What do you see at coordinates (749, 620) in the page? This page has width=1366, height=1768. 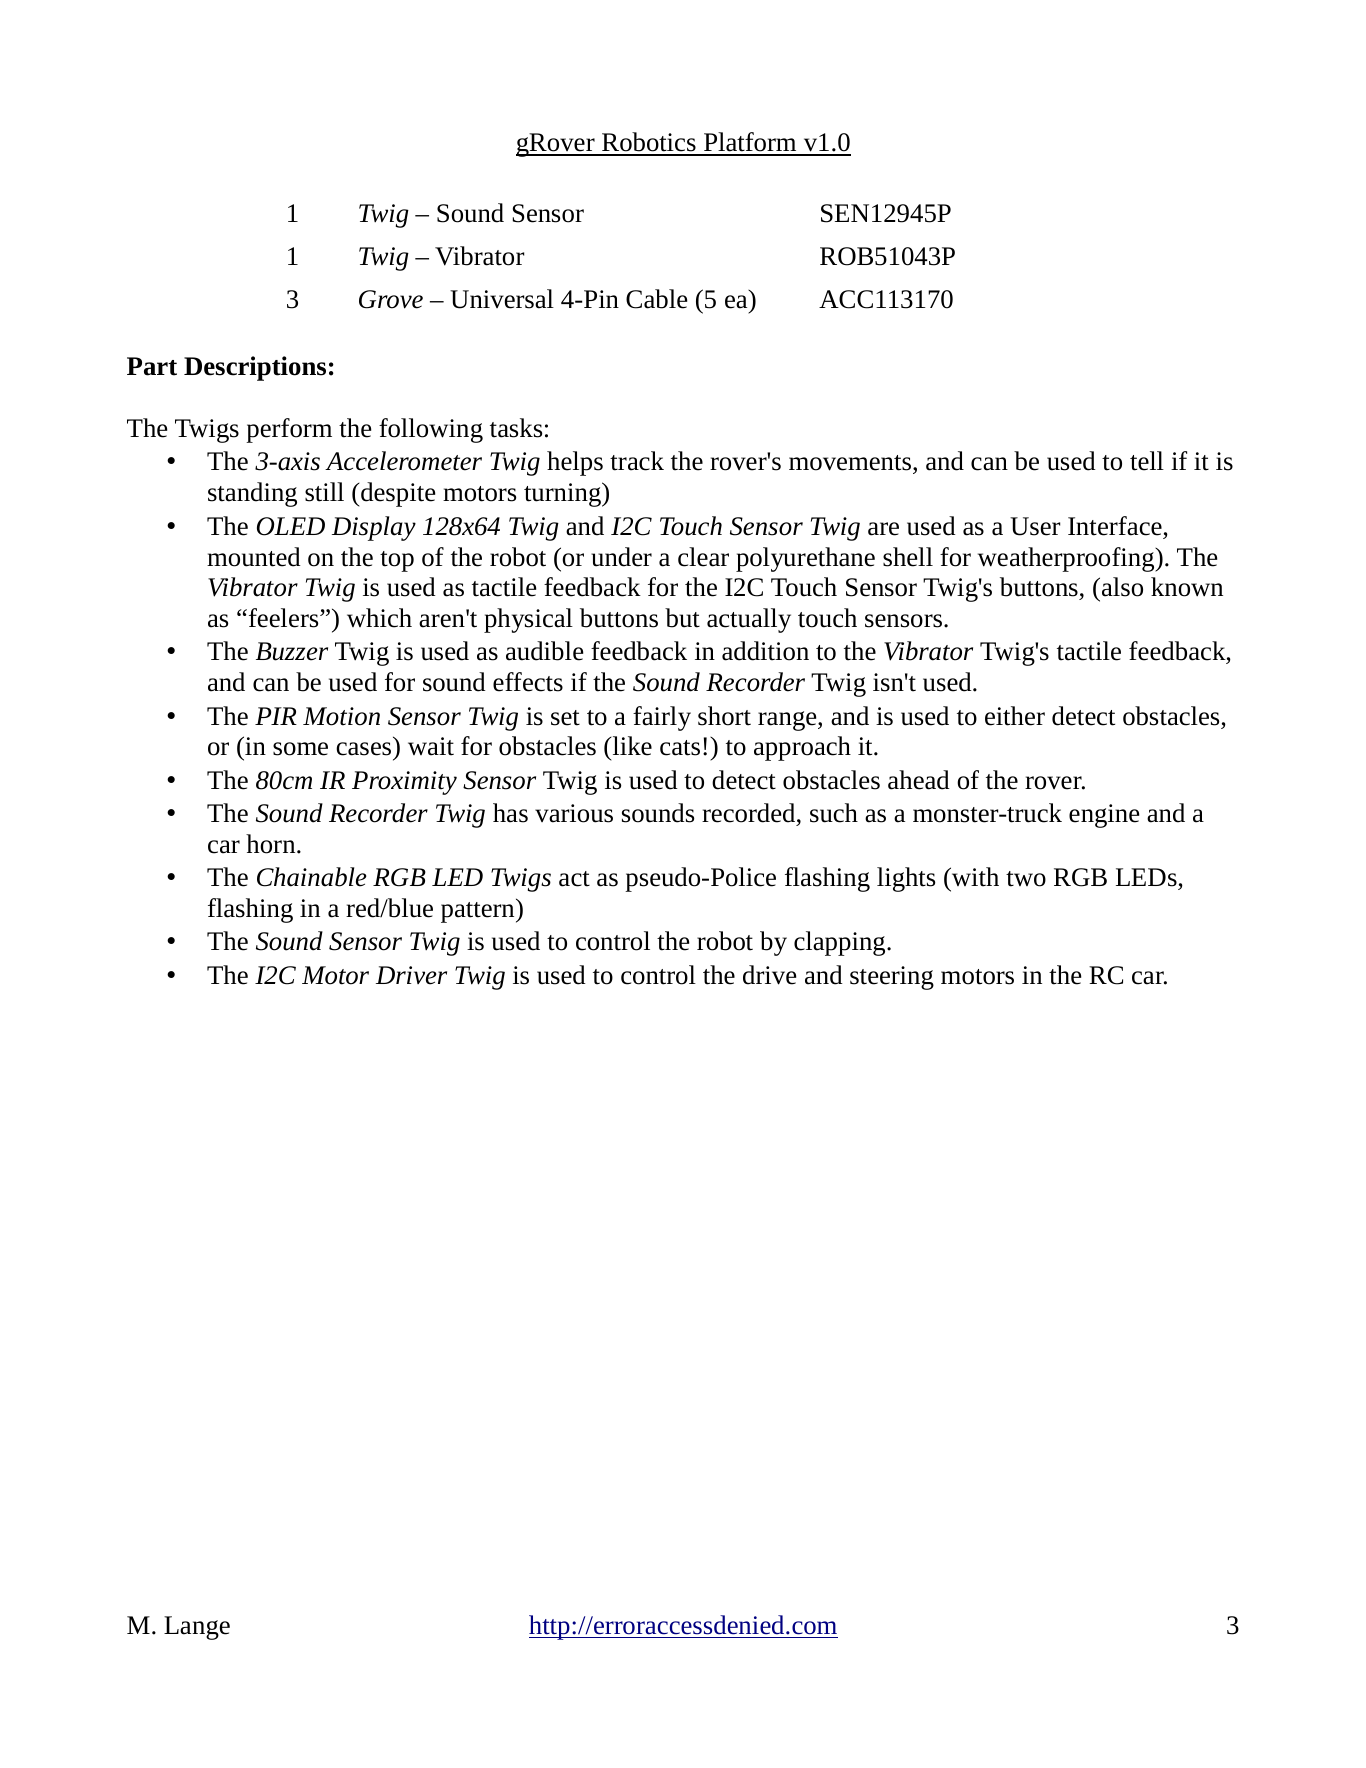 I see `actually` at bounding box center [749, 620].
